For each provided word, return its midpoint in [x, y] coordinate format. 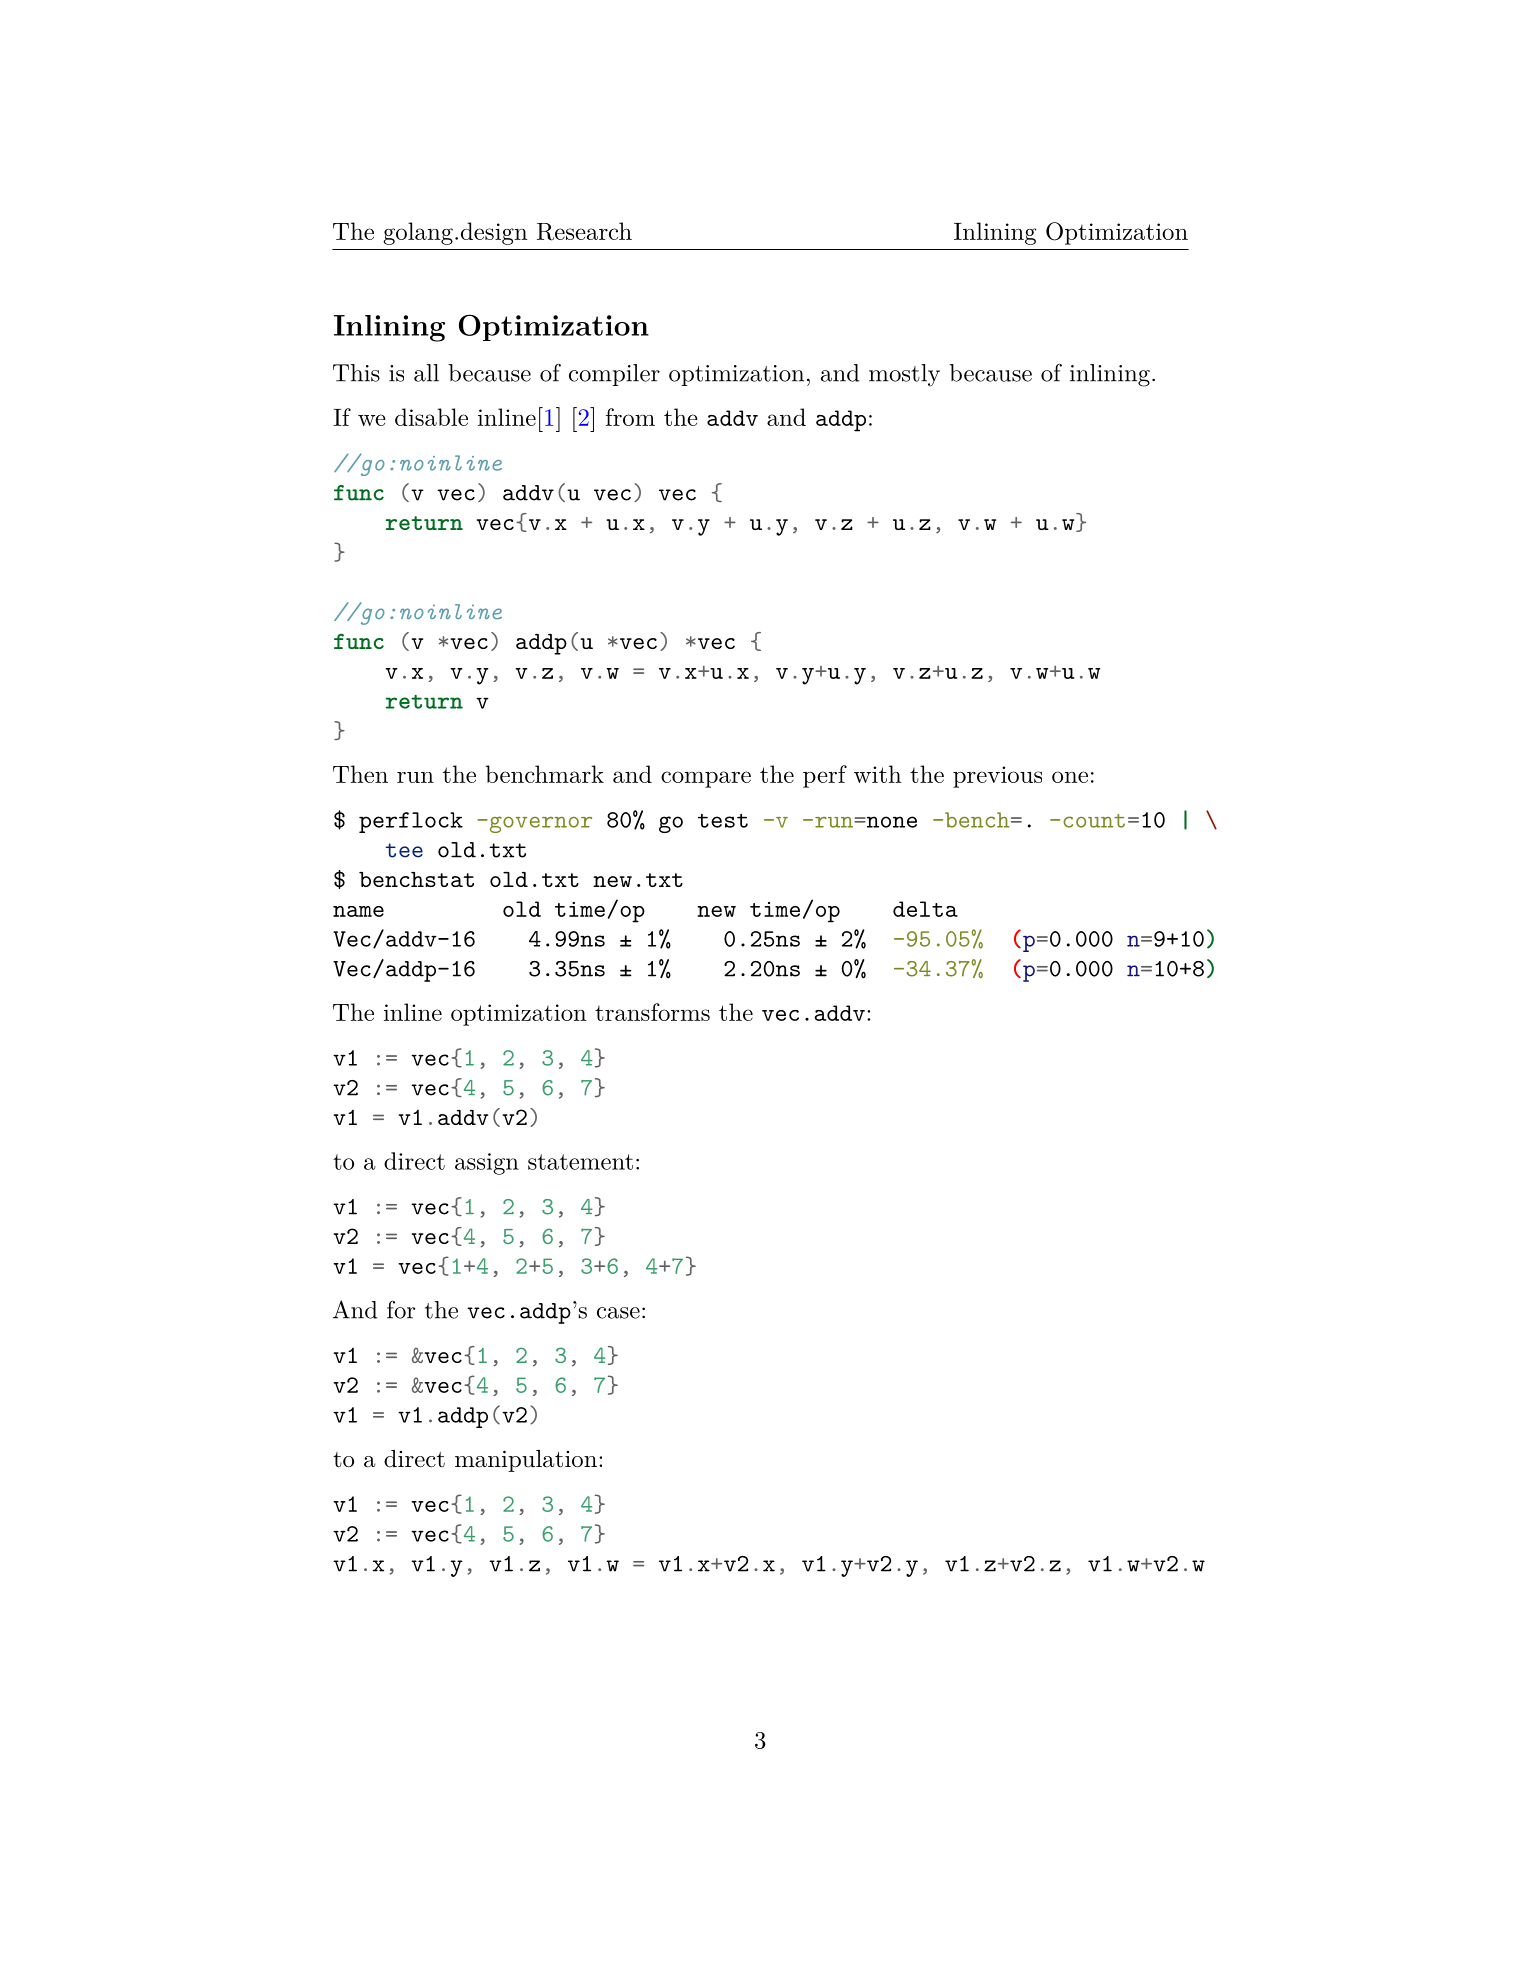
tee [404, 850]
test [723, 821]
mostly [904, 375]
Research [584, 231]
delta [925, 909]
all [426, 373]
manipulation [526, 1461]
